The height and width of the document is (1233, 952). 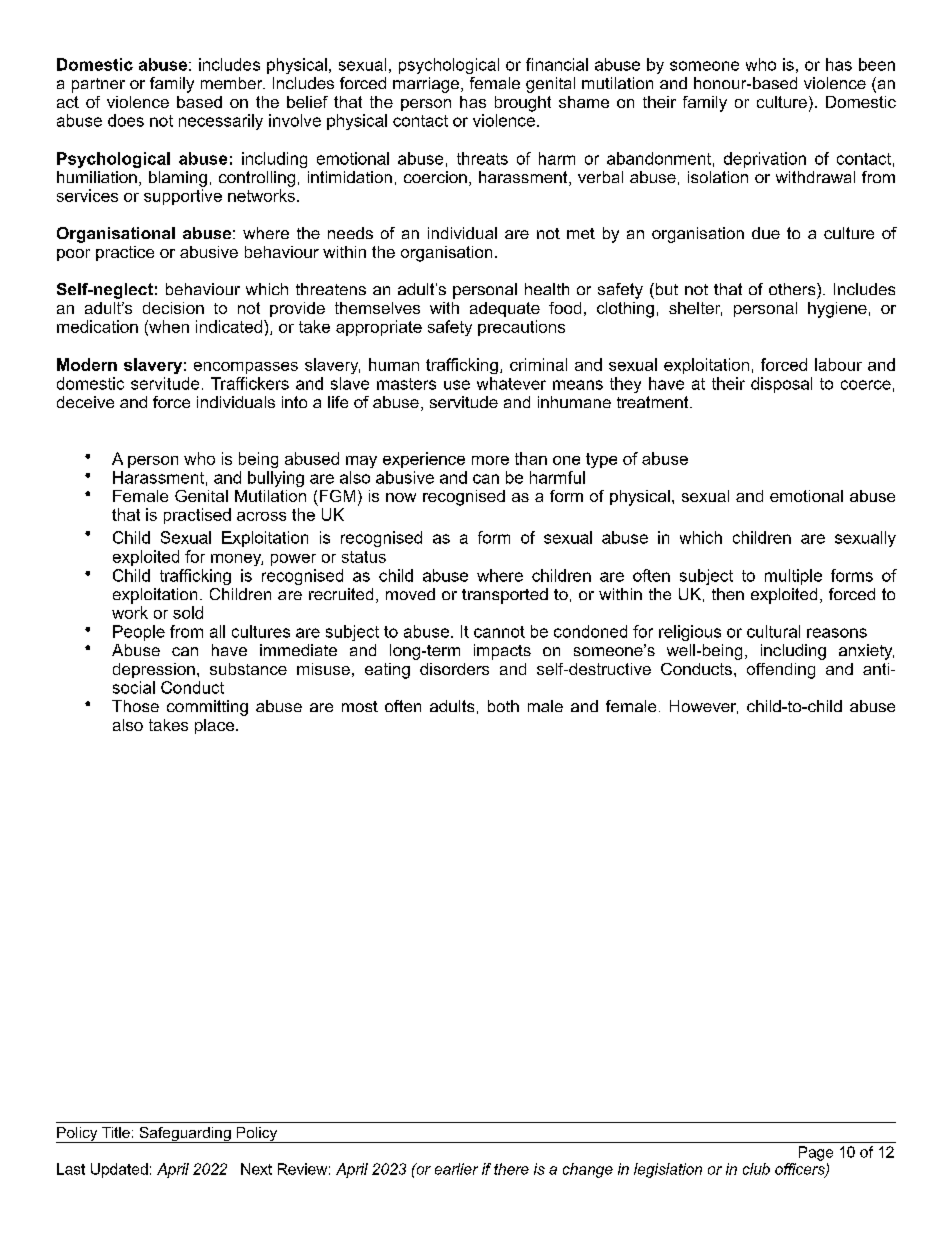 I want to click on disposal, so click(x=781, y=385).
